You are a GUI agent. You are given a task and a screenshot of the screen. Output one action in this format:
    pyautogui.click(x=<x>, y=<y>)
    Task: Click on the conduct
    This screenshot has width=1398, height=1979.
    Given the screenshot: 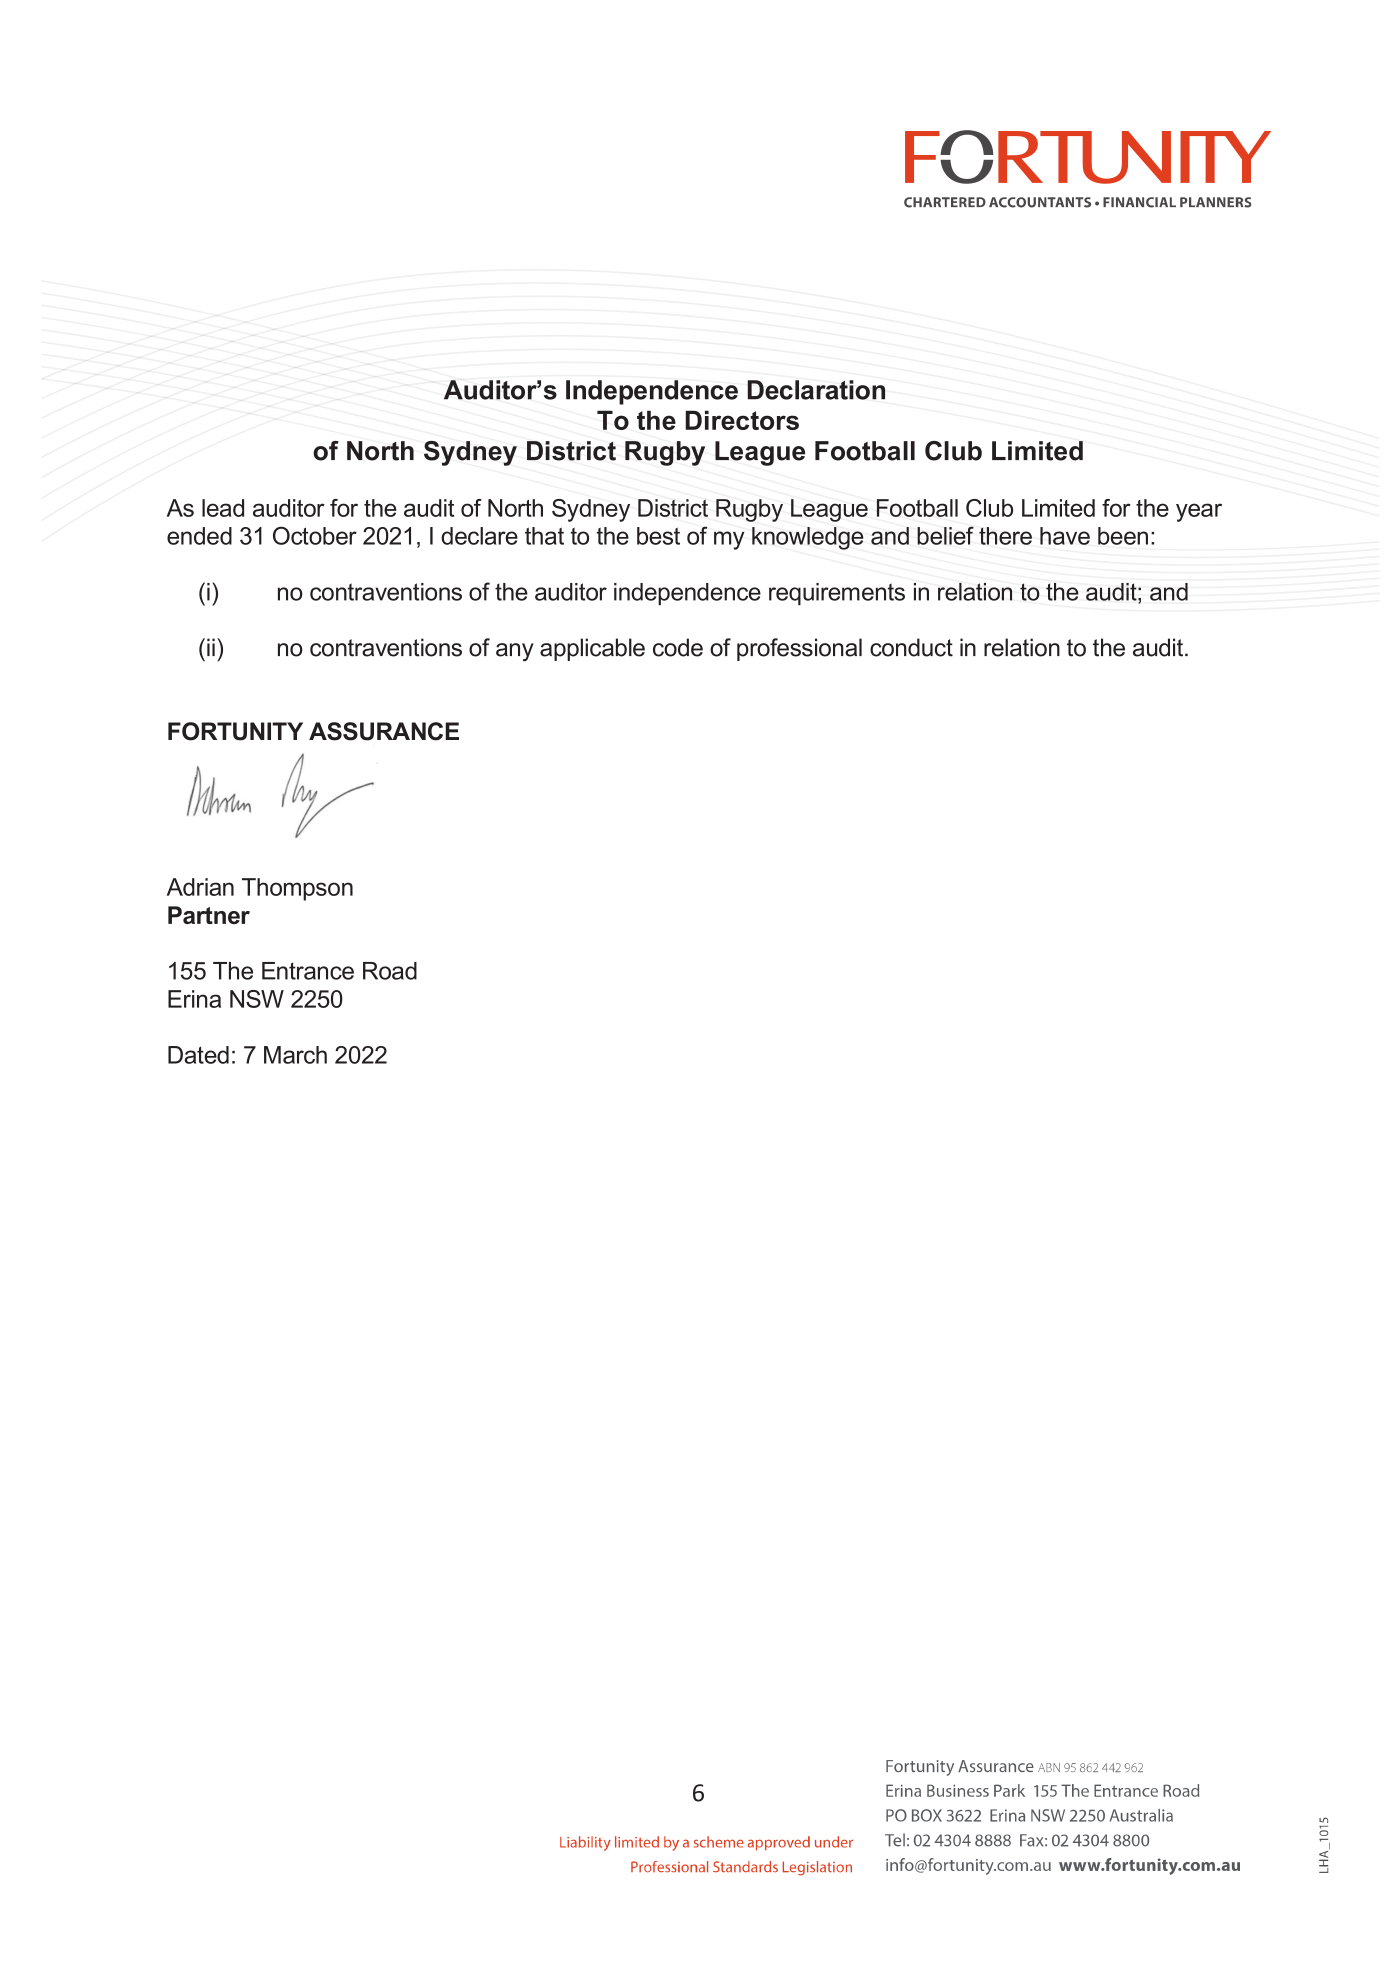 What is the action you would take?
    pyautogui.click(x=911, y=647)
